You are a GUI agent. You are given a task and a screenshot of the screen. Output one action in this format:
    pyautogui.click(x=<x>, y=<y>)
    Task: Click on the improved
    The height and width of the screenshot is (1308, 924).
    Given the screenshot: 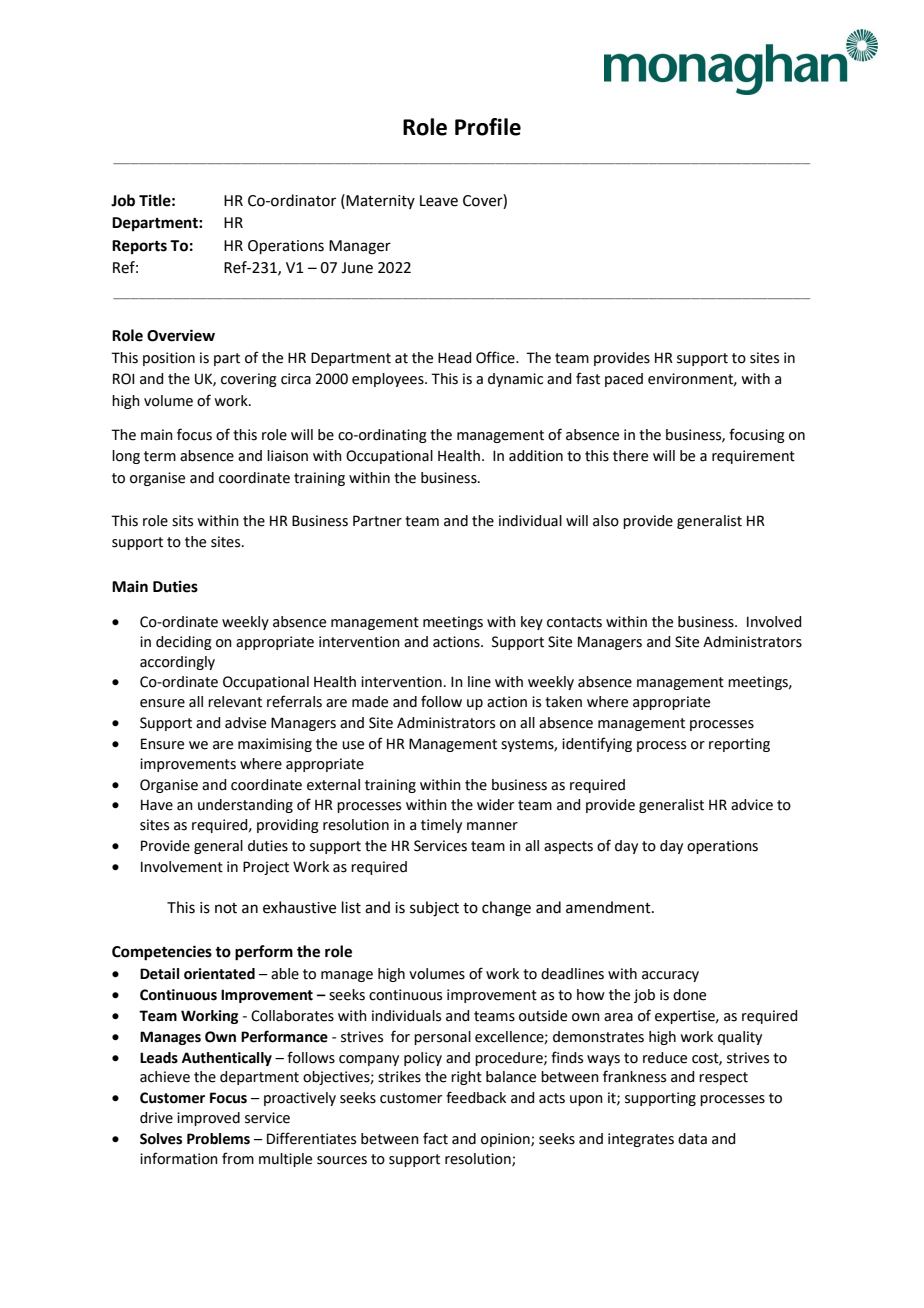 What is the action you would take?
    pyautogui.click(x=208, y=1119)
